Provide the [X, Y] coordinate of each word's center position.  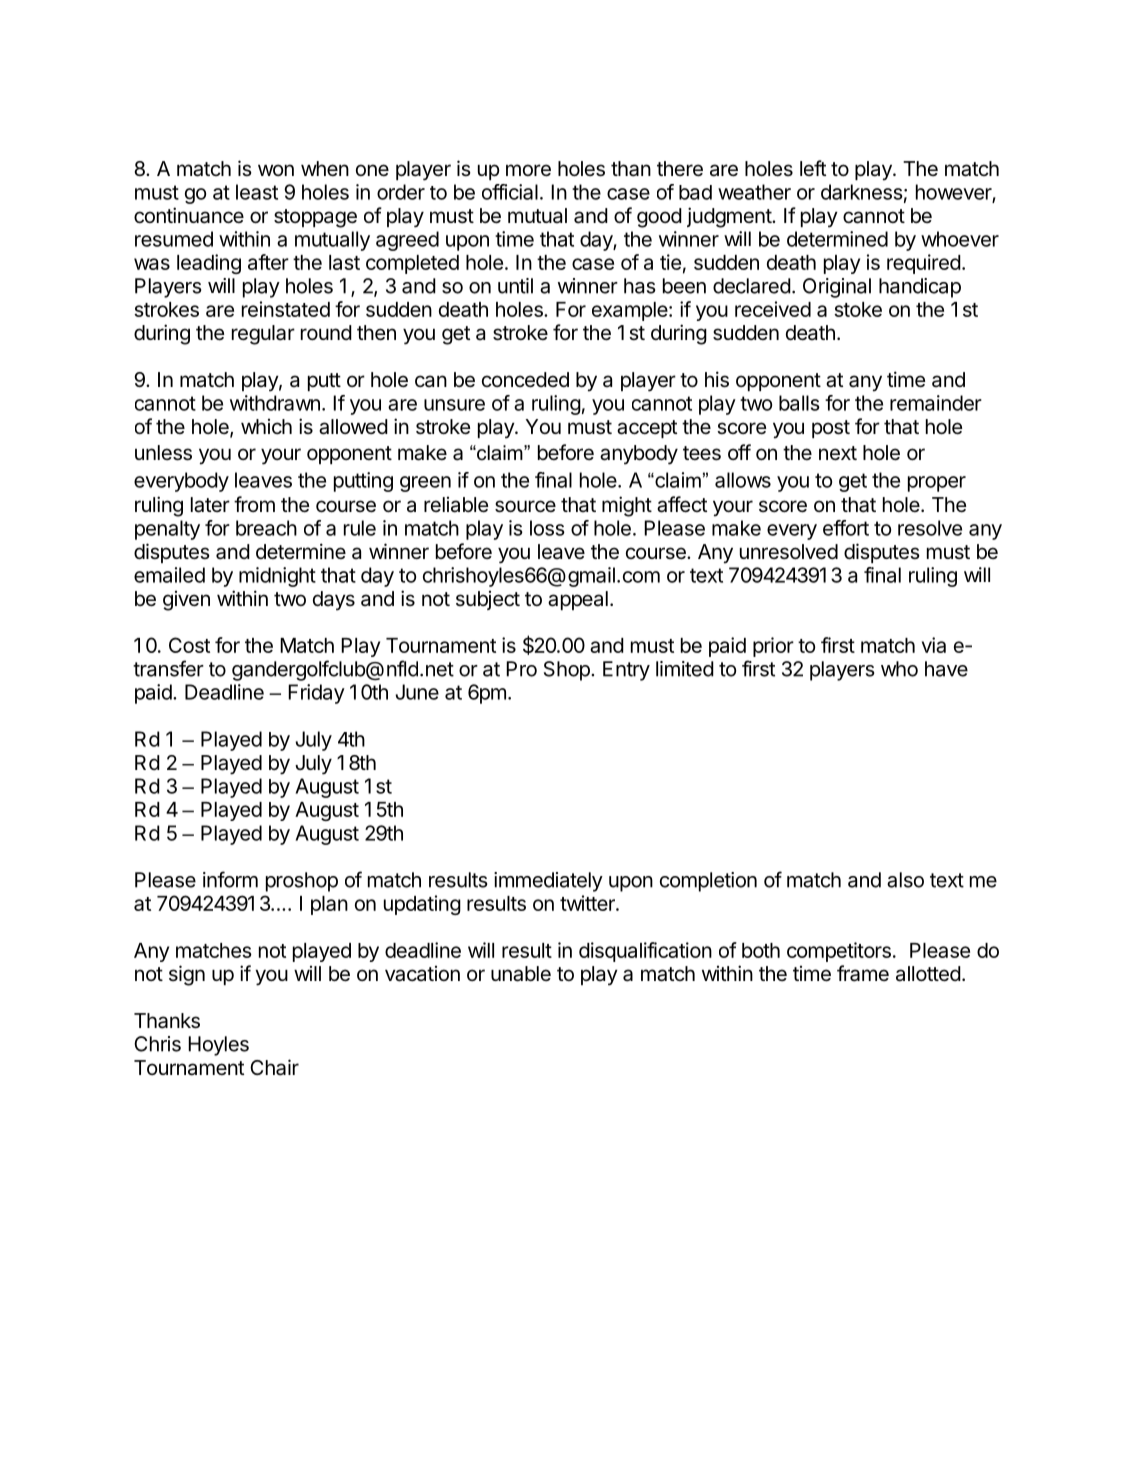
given [186, 601]
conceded [525, 380]
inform [230, 879]
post [831, 429]
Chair [274, 1067]
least [257, 192]
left [813, 168]
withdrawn [275, 403]
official [510, 192]
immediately [548, 882]
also [905, 880]
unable [521, 974]
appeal [578, 600]
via [934, 645]
